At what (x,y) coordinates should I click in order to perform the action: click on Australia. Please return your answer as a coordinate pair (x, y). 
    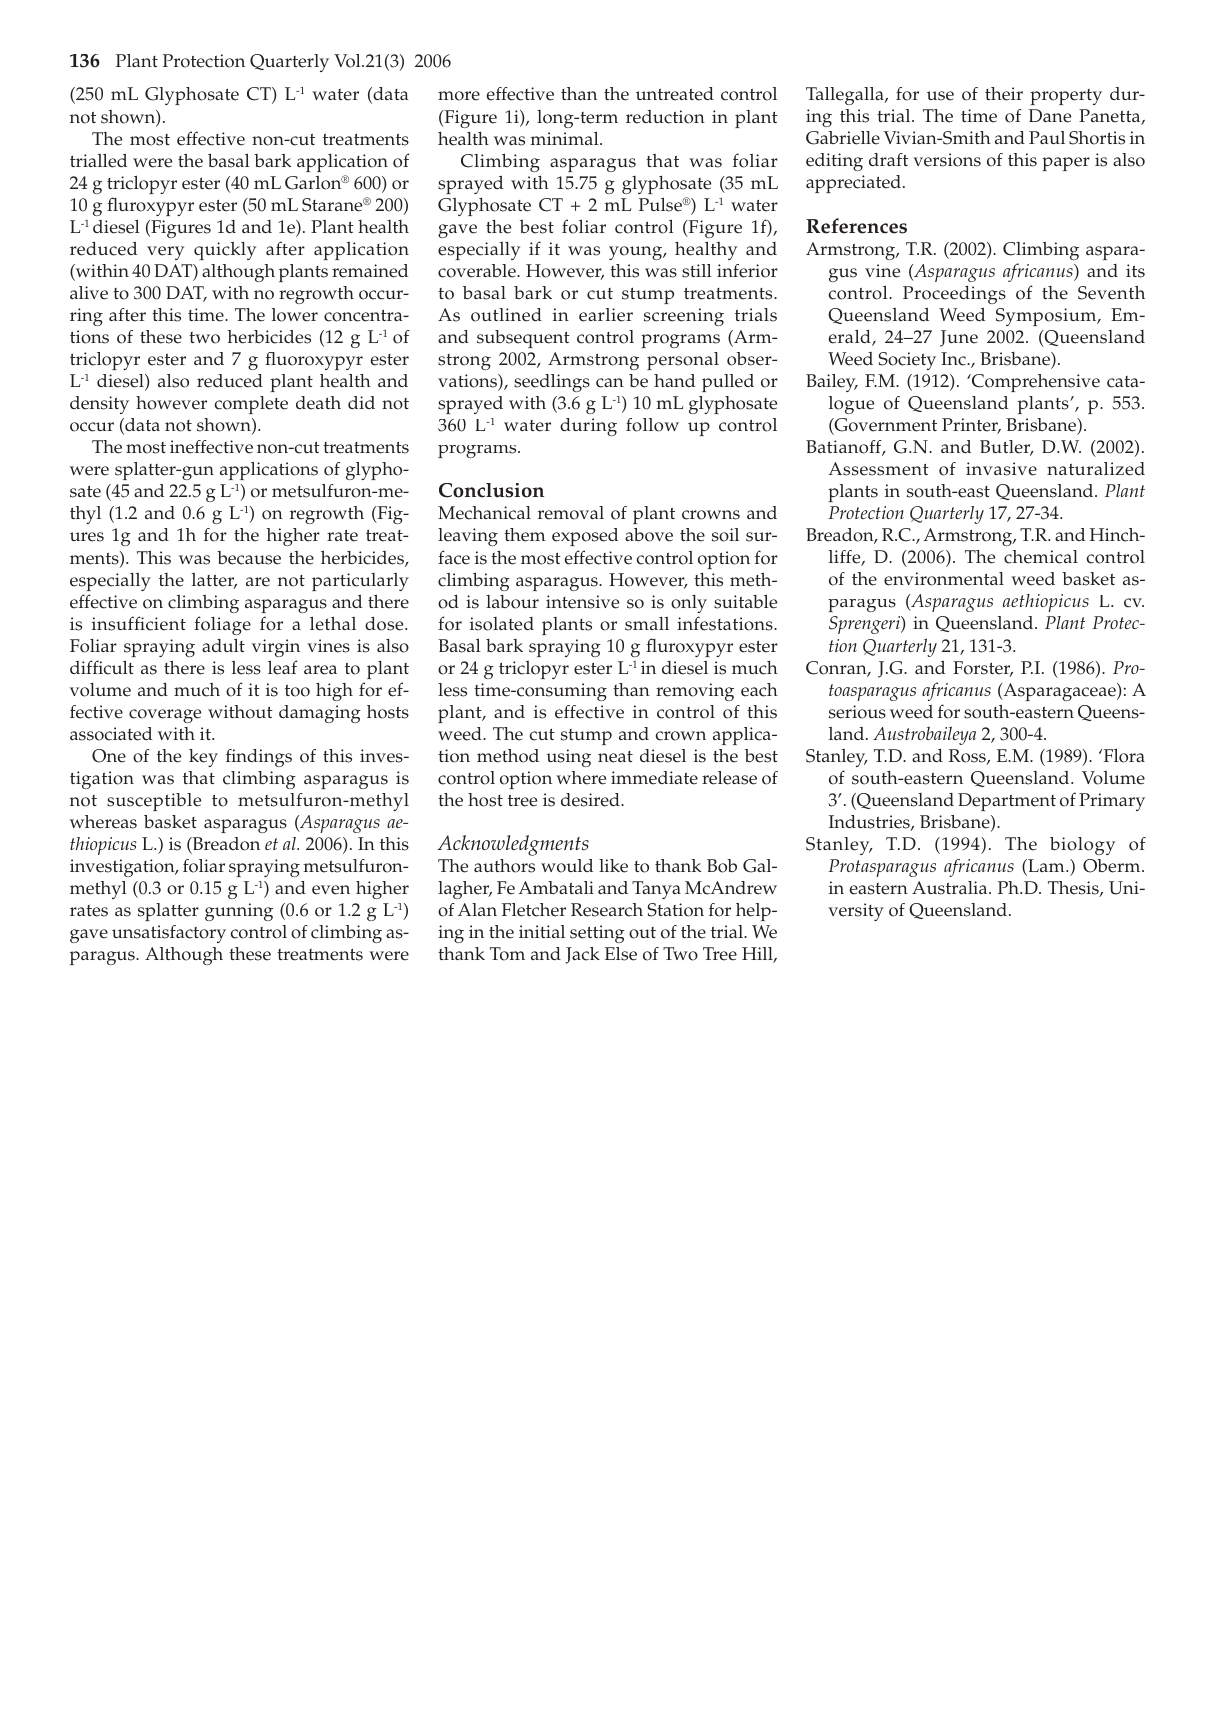
    Looking at the image, I should click on (951, 888).
